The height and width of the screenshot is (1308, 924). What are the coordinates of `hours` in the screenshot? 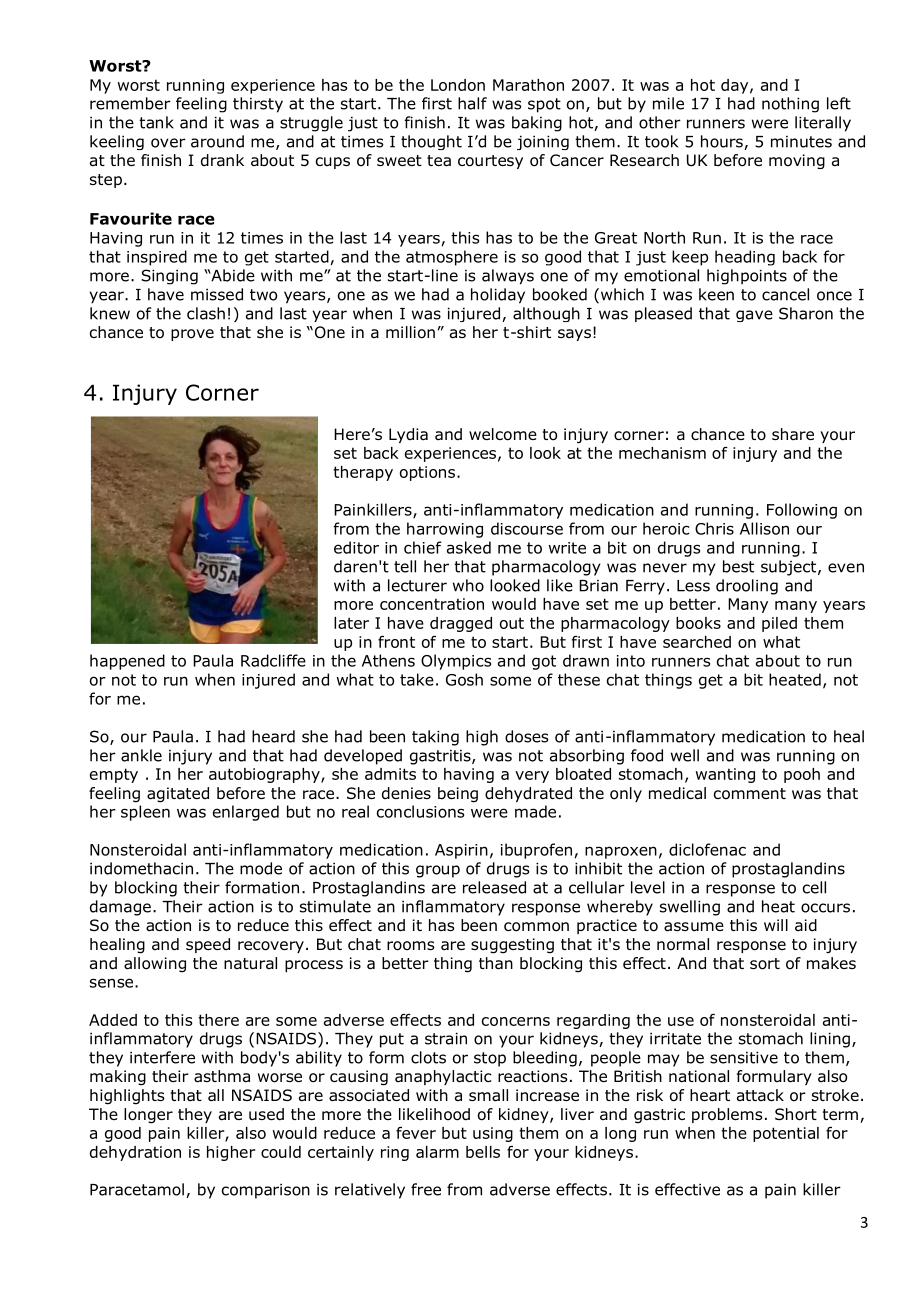 It's located at (723, 142).
